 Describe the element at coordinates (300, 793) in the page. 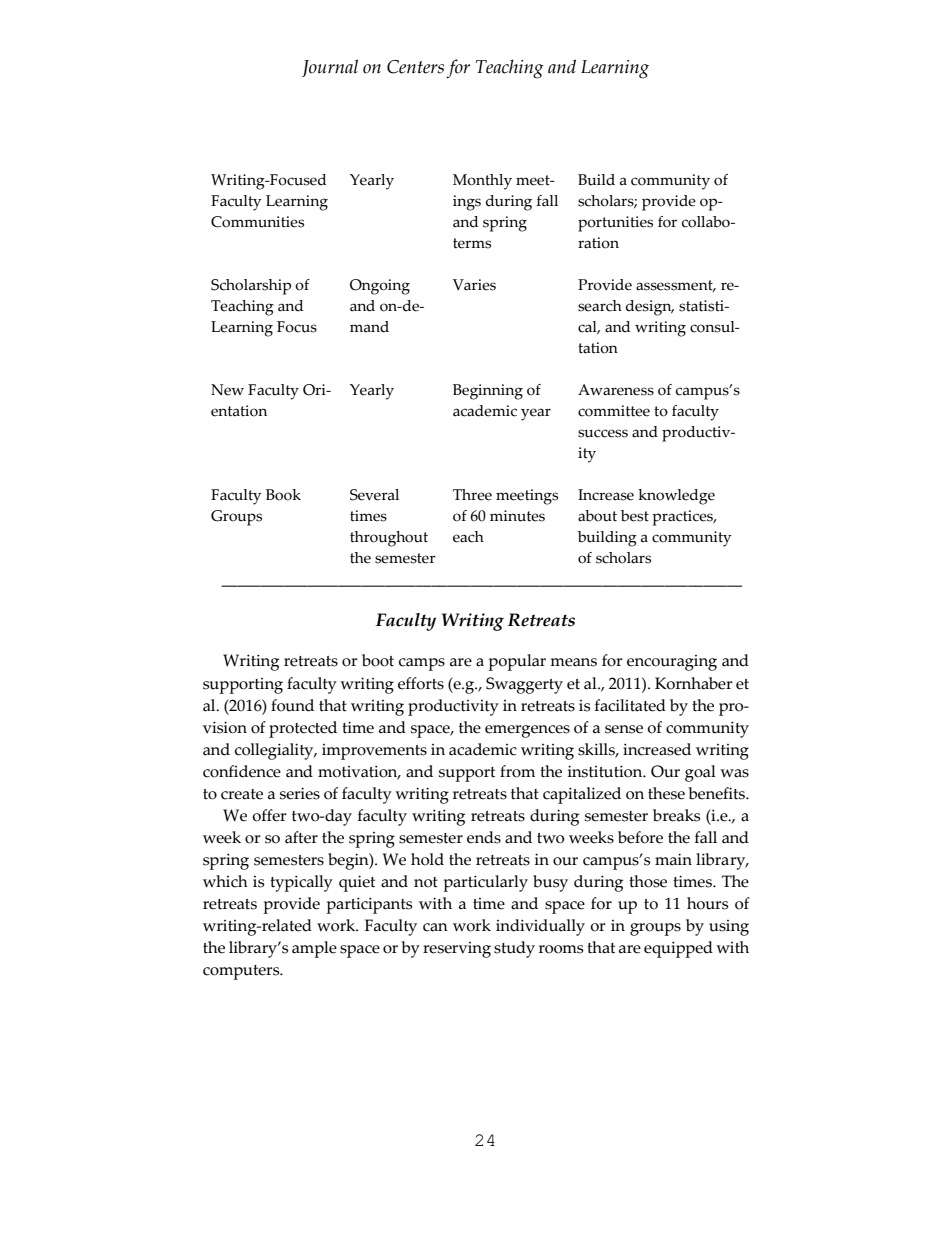

I see `series` at that location.
